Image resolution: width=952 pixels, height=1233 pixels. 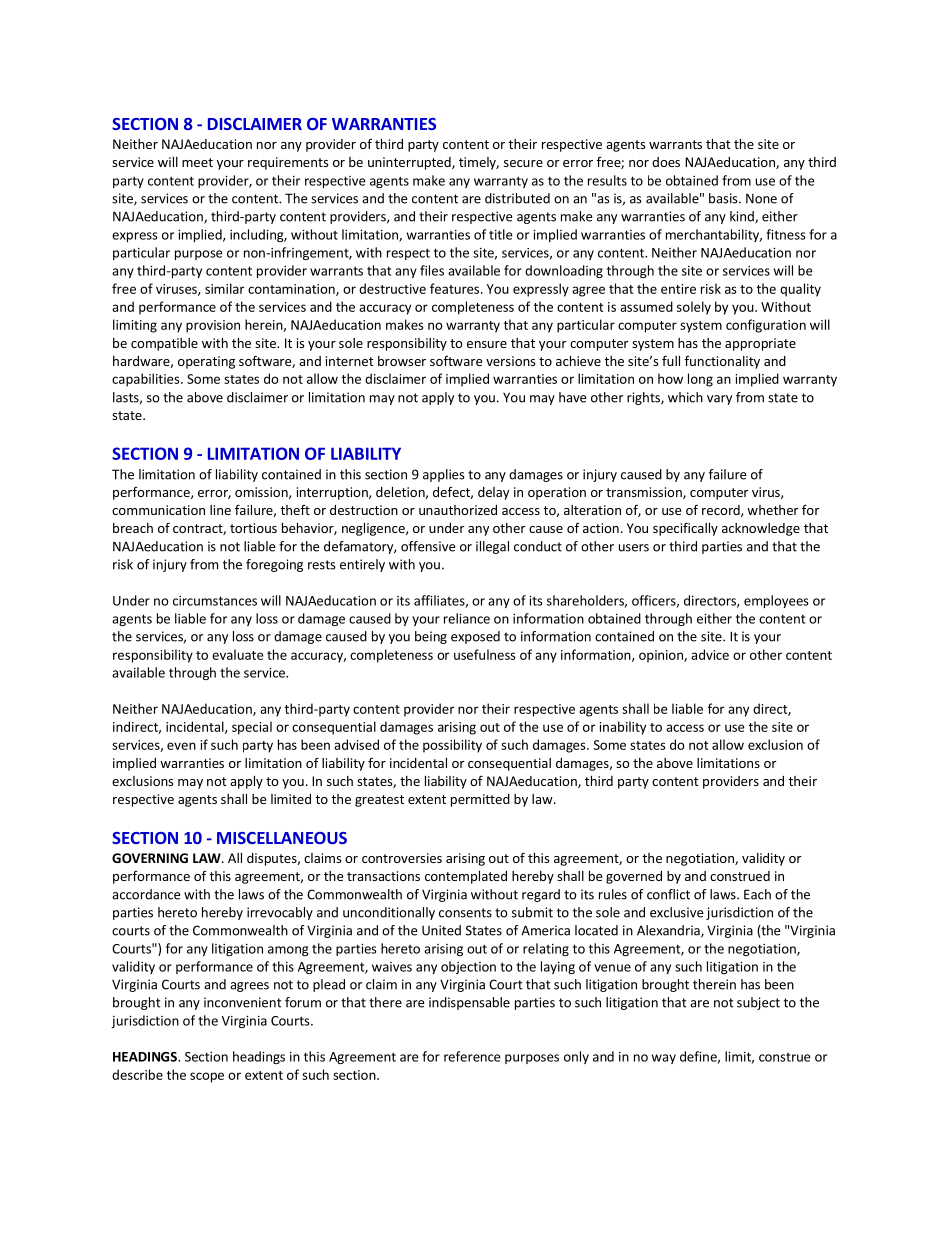 I want to click on reference, so click(x=472, y=1056).
